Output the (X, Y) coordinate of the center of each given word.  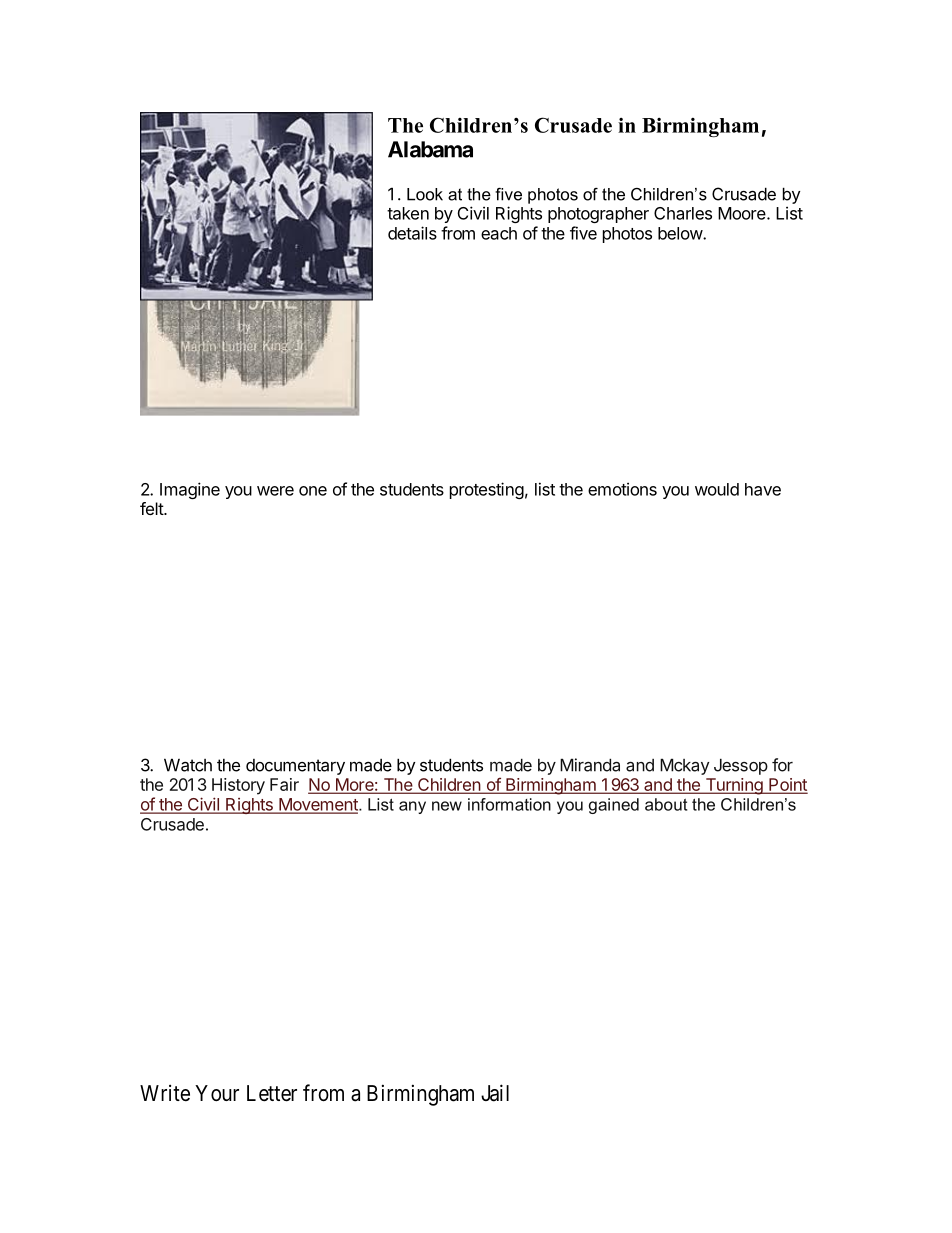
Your (217, 1093)
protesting (487, 490)
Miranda (590, 765)
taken (408, 213)
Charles (683, 213)
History (238, 786)
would (717, 489)
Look (425, 194)
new (447, 806)
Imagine (190, 490)
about (666, 804)
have (763, 489)
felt (152, 508)
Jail (495, 1093)
